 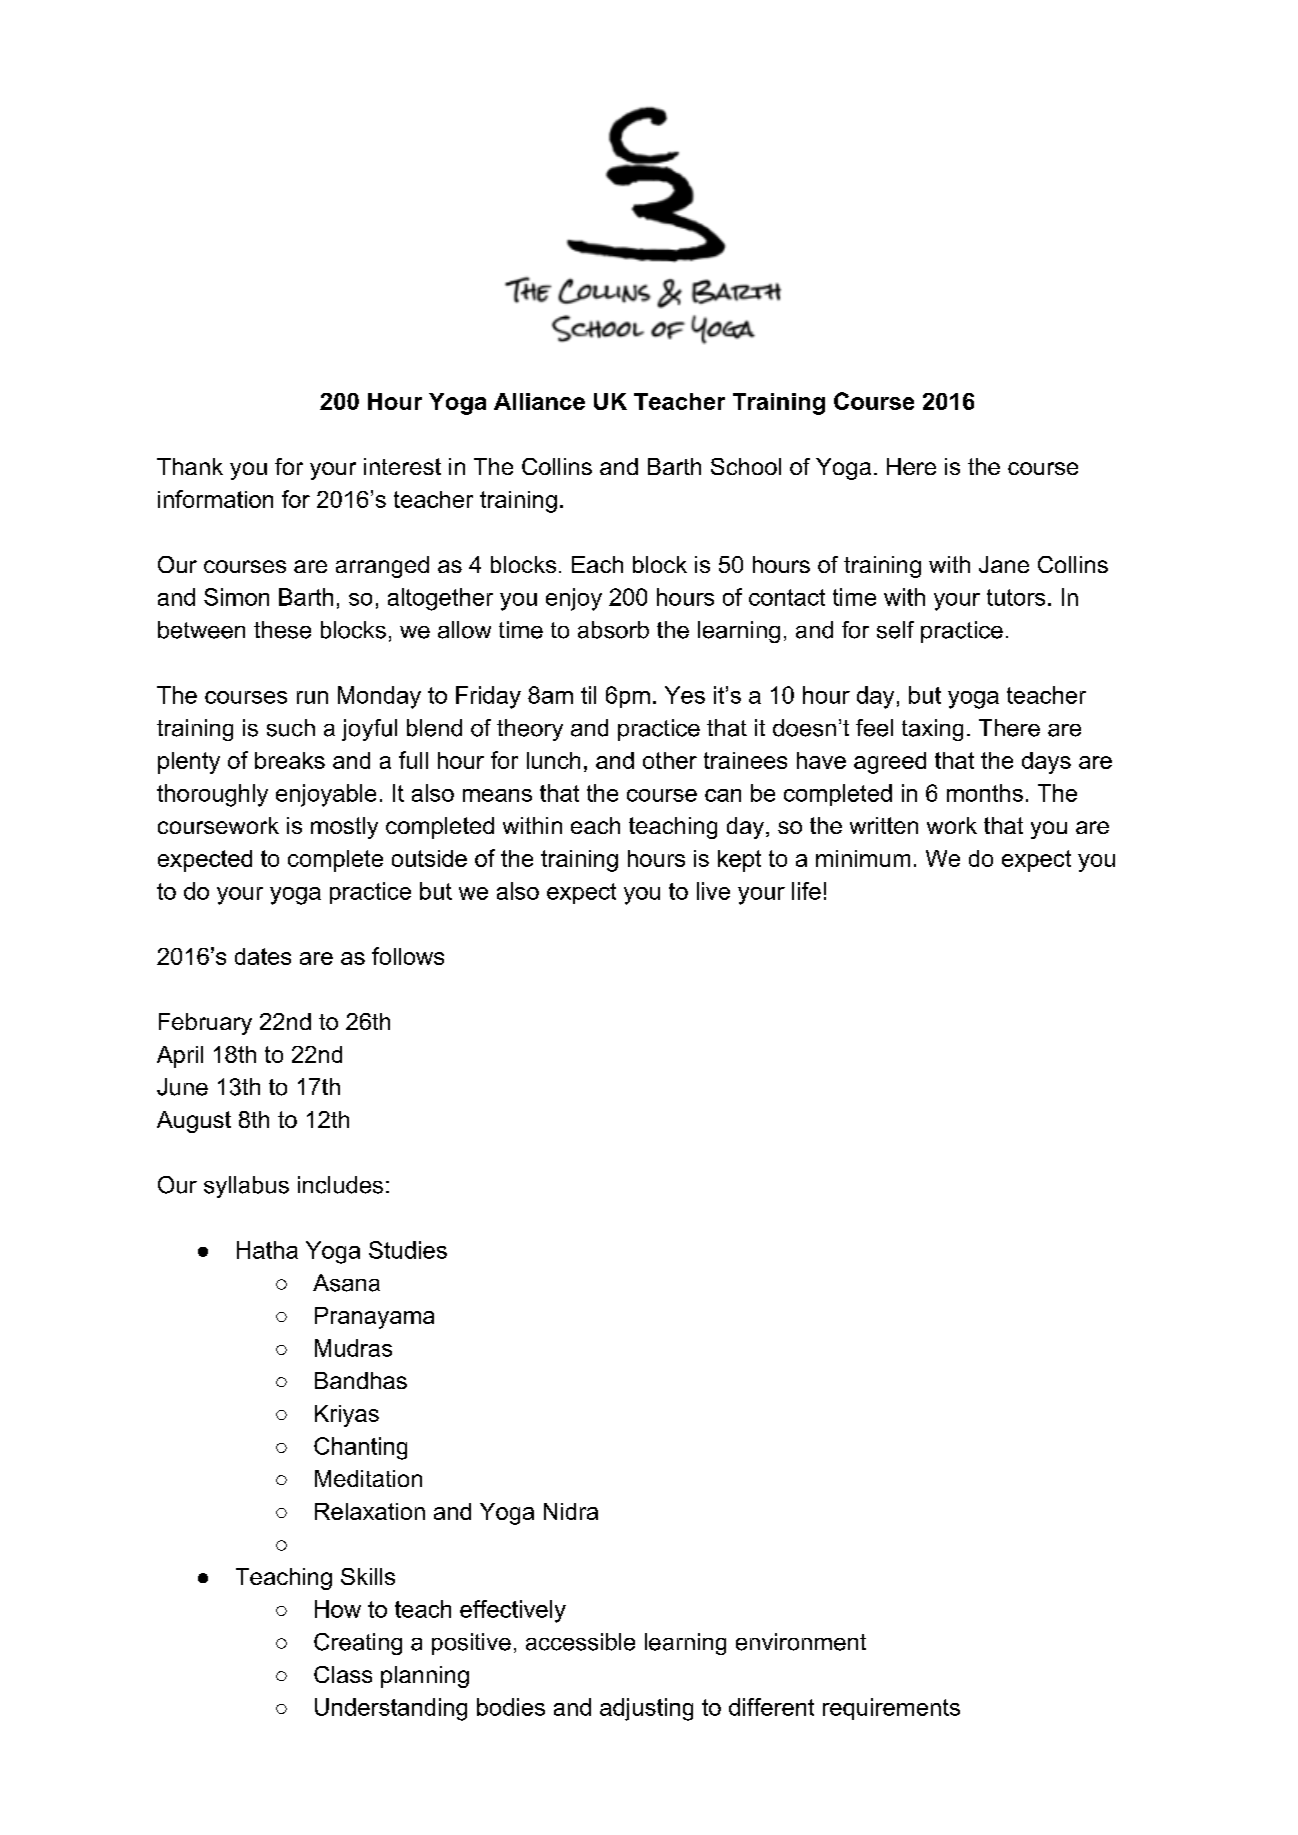 I want to click on Nidra, so click(x=571, y=1511).
